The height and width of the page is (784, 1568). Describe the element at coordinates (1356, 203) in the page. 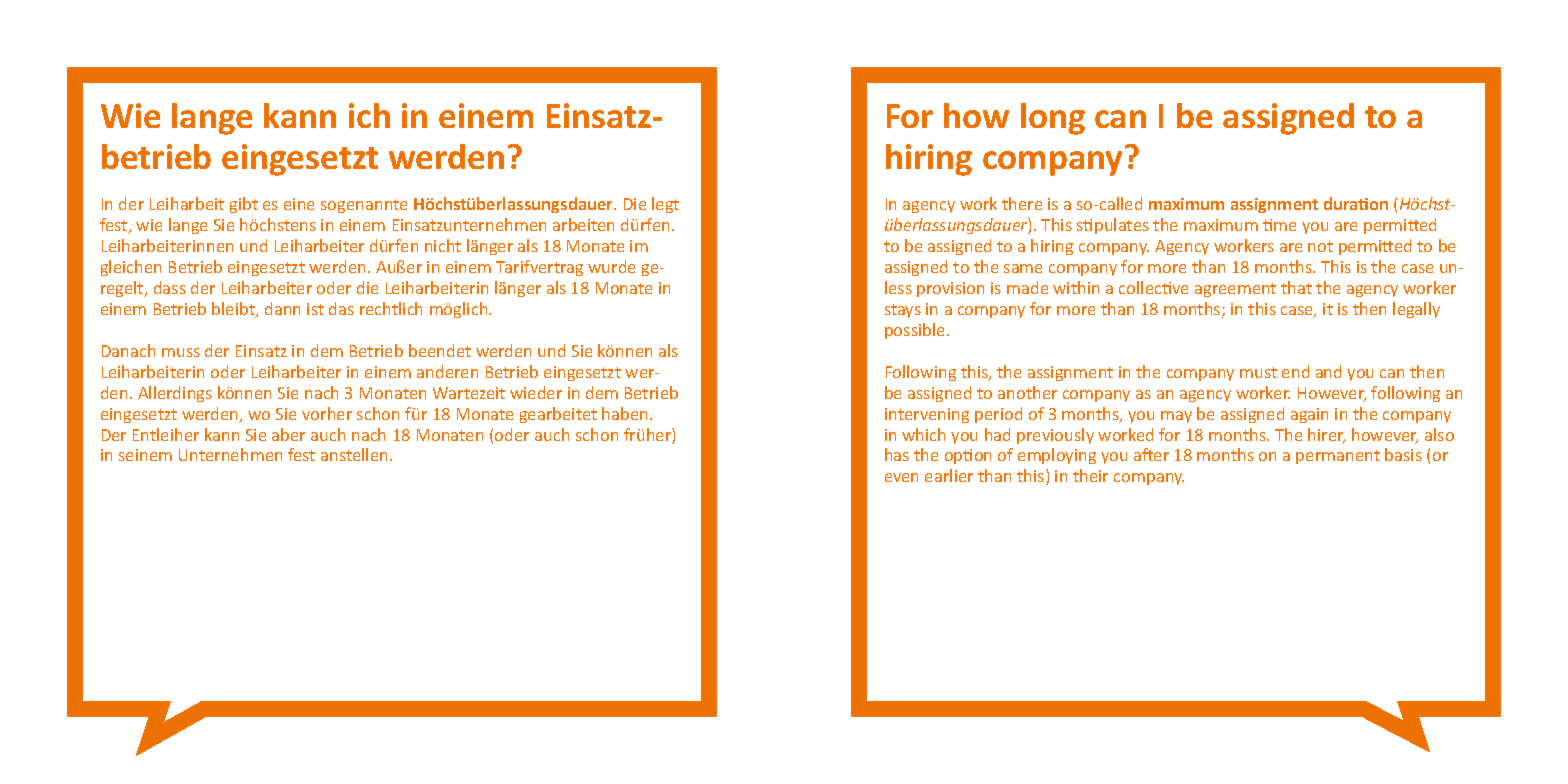

I see `duration` at that location.
